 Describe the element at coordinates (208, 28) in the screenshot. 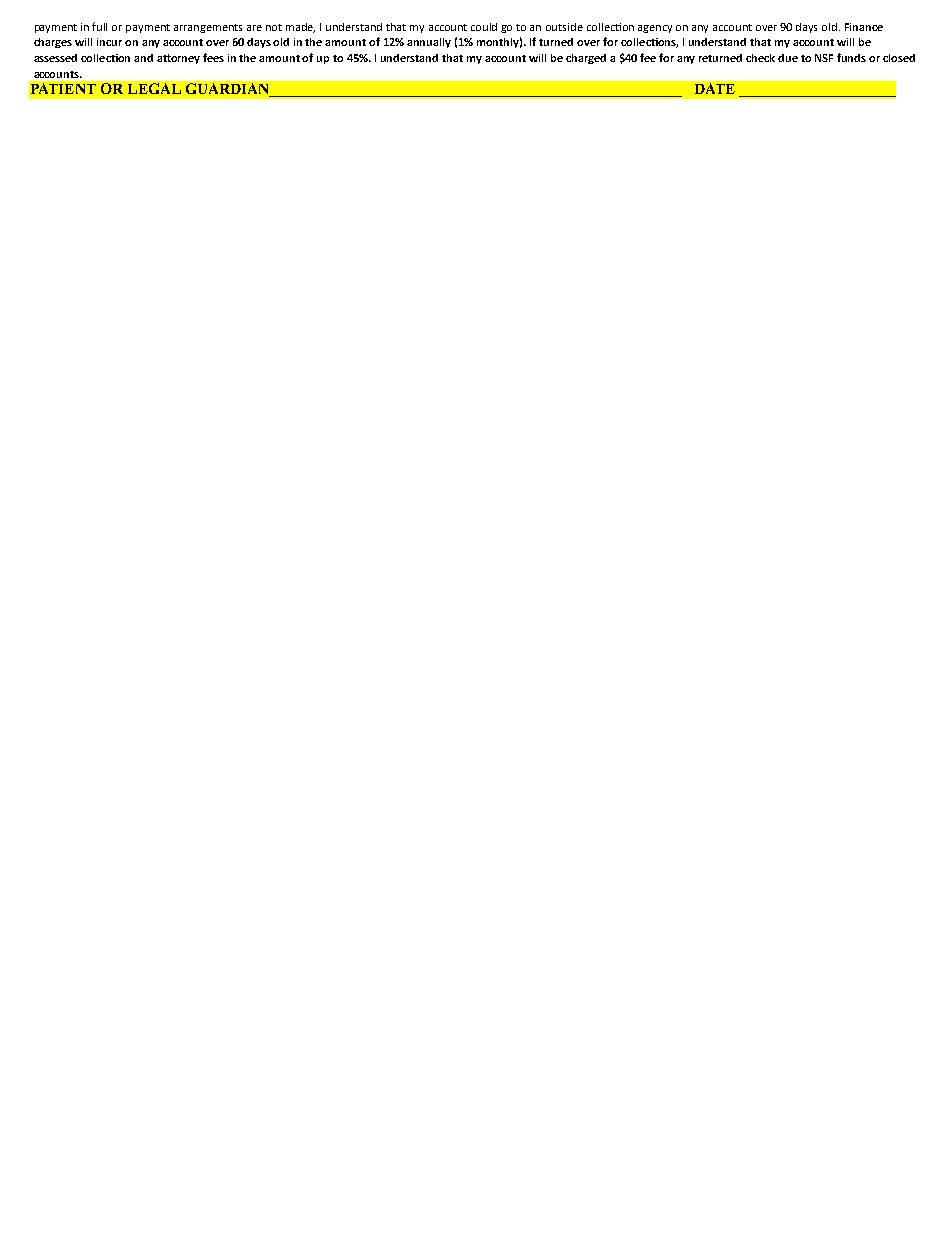

I see `arrangements` at that location.
